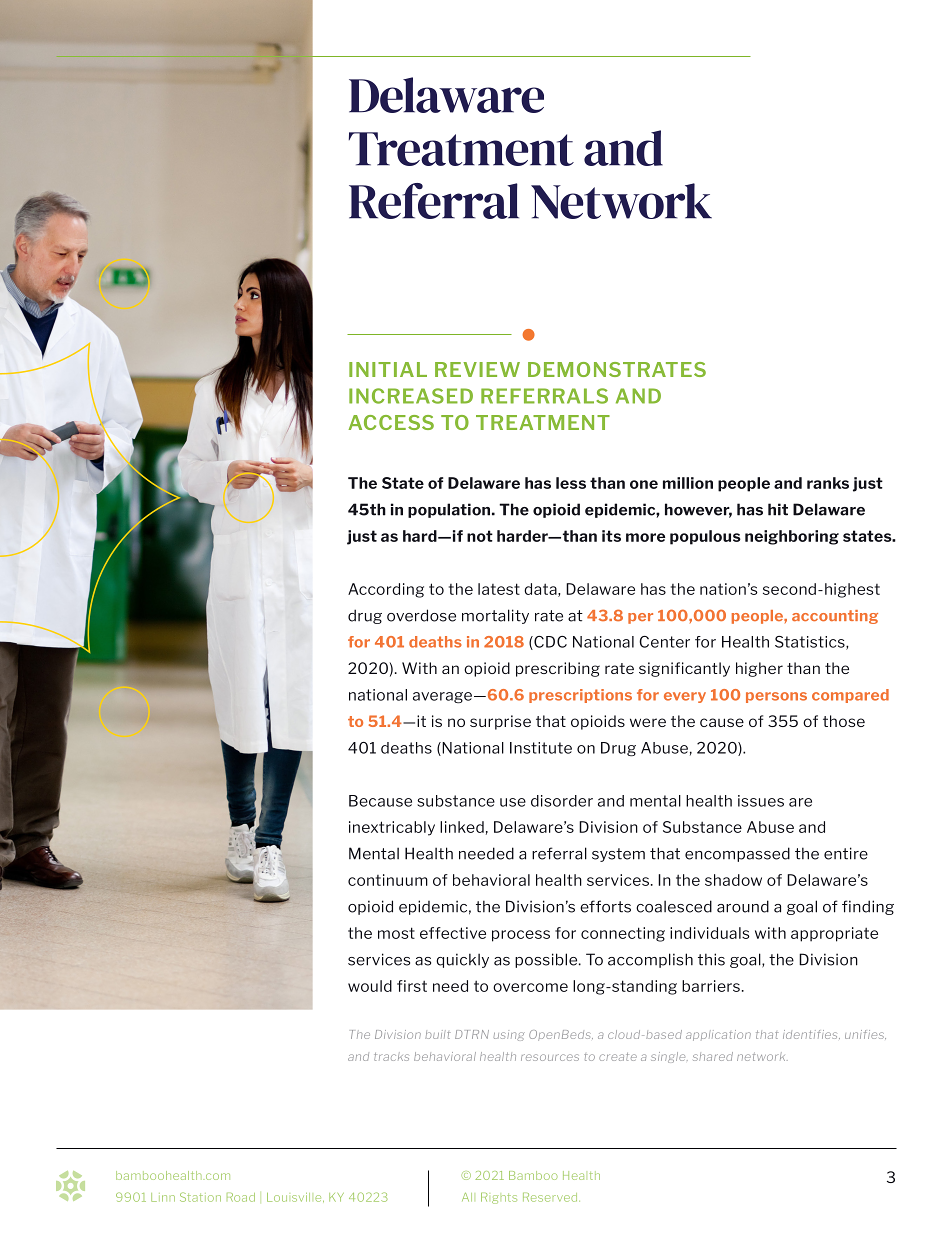 The image size is (952, 1233). What do you see at coordinates (388, 369) in the screenshot?
I see `INITIAL` at bounding box center [388, 369].
